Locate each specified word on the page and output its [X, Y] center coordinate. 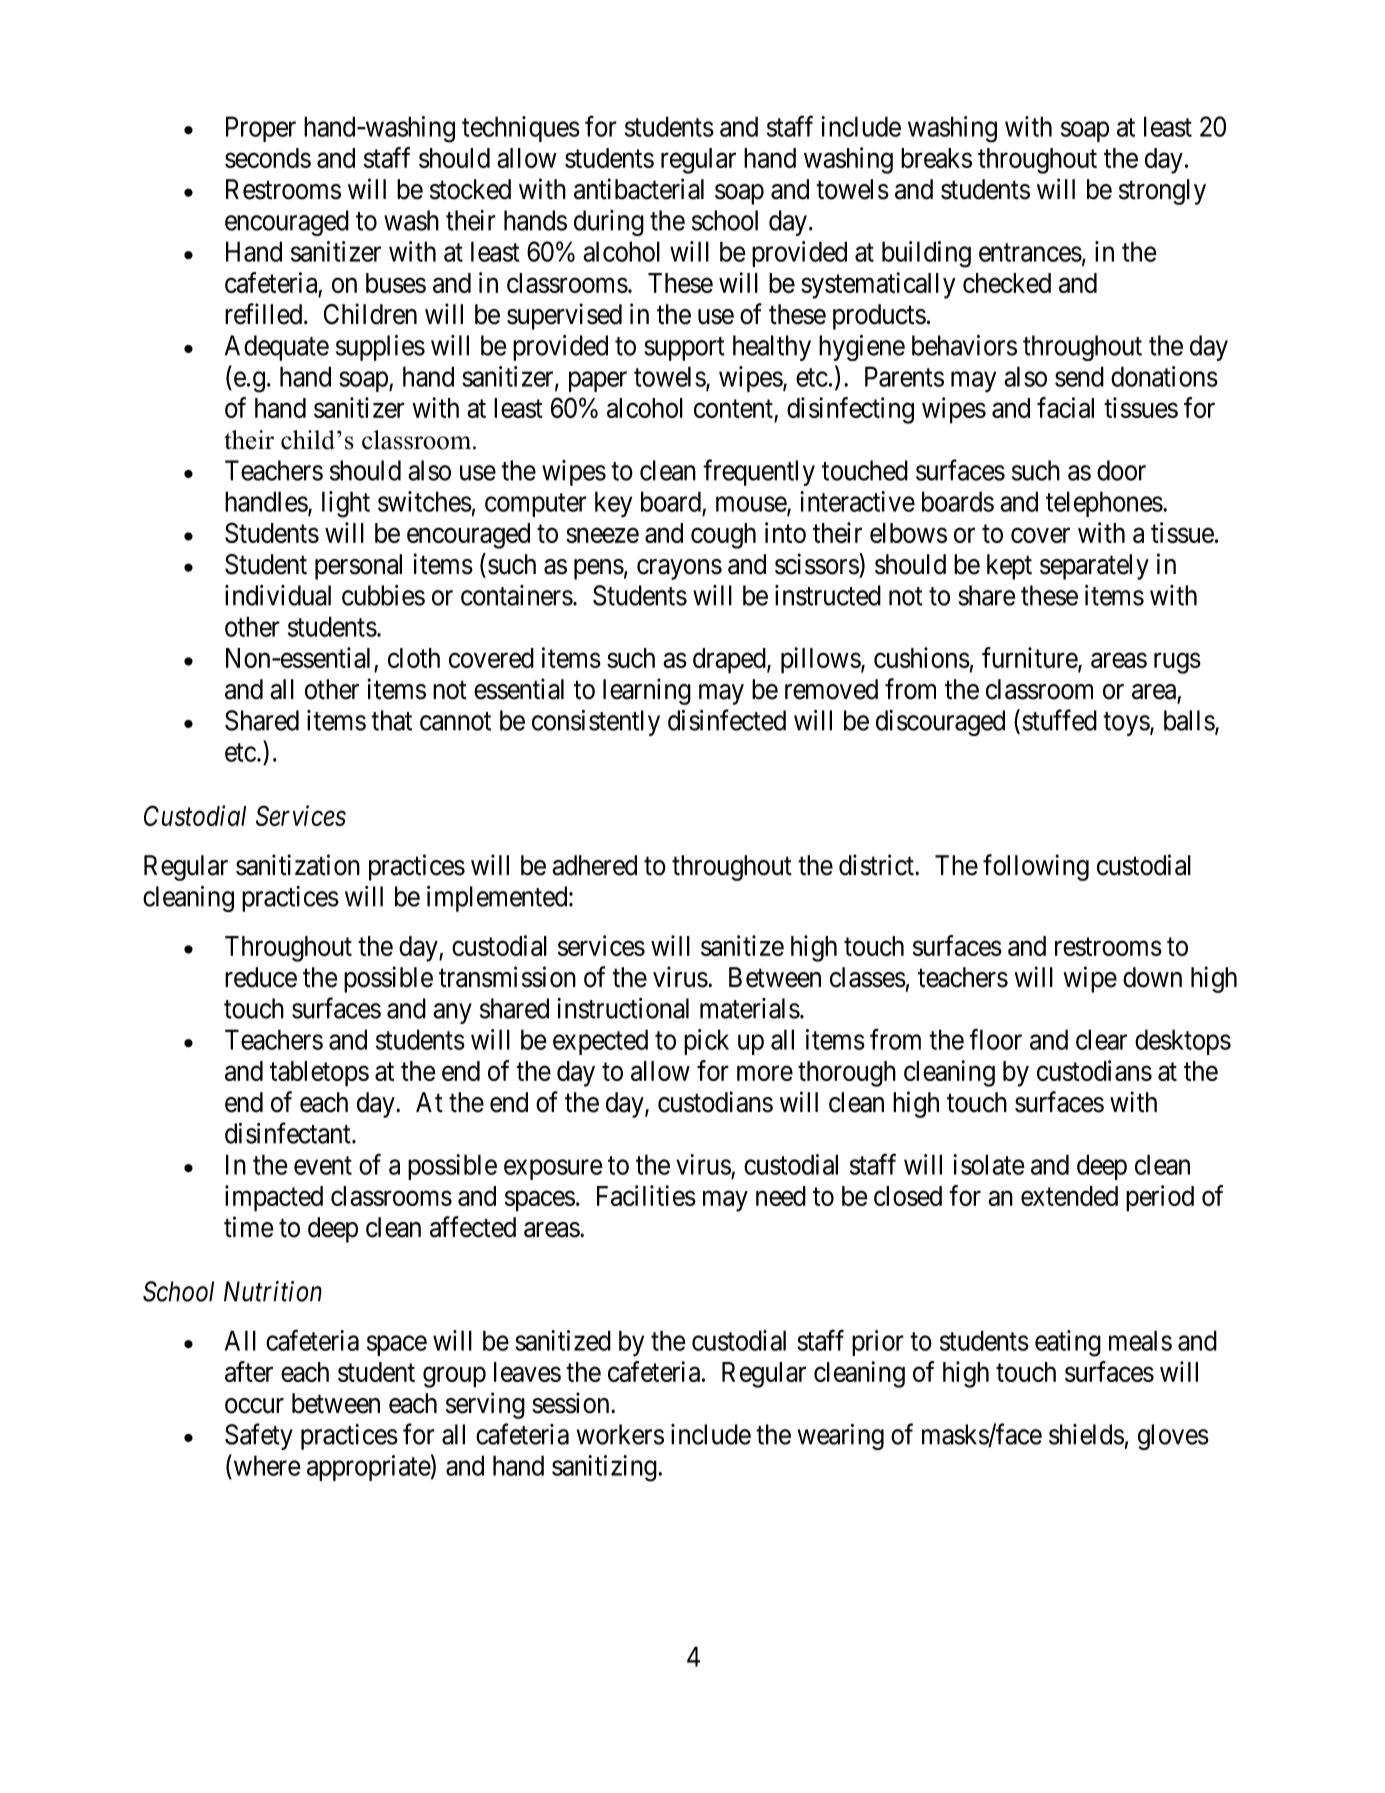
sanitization [298, 865]
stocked [470, 189]
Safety [259, 1436]
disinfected [727, 720]
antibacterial [639, 189]
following [1036, 867]
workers [620, 1434]
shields [1086, 1434]
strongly [1162, 192]
